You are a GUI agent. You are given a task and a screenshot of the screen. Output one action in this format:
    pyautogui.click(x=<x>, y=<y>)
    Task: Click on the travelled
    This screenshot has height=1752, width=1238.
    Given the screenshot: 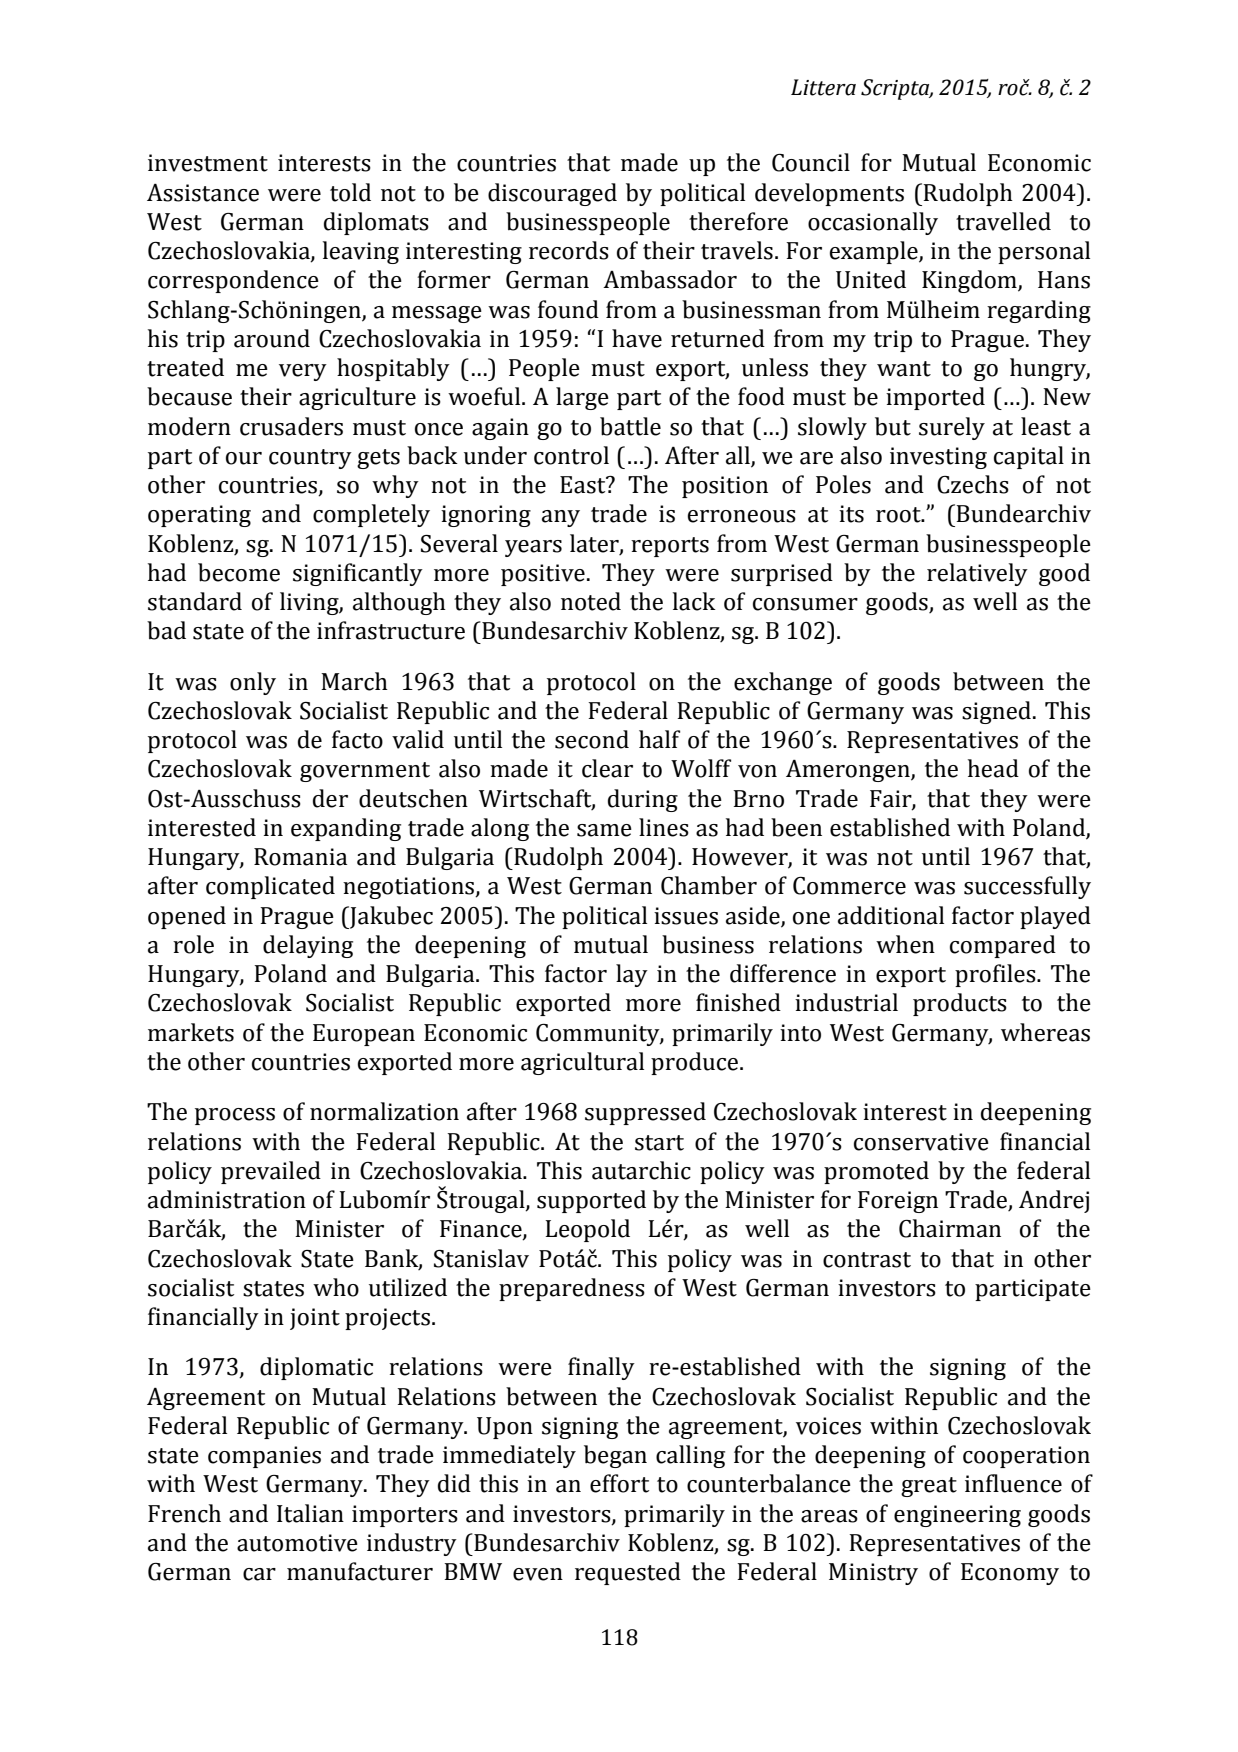 What is the action you would take?
    pyautogui.click(x=1003, y=221)
